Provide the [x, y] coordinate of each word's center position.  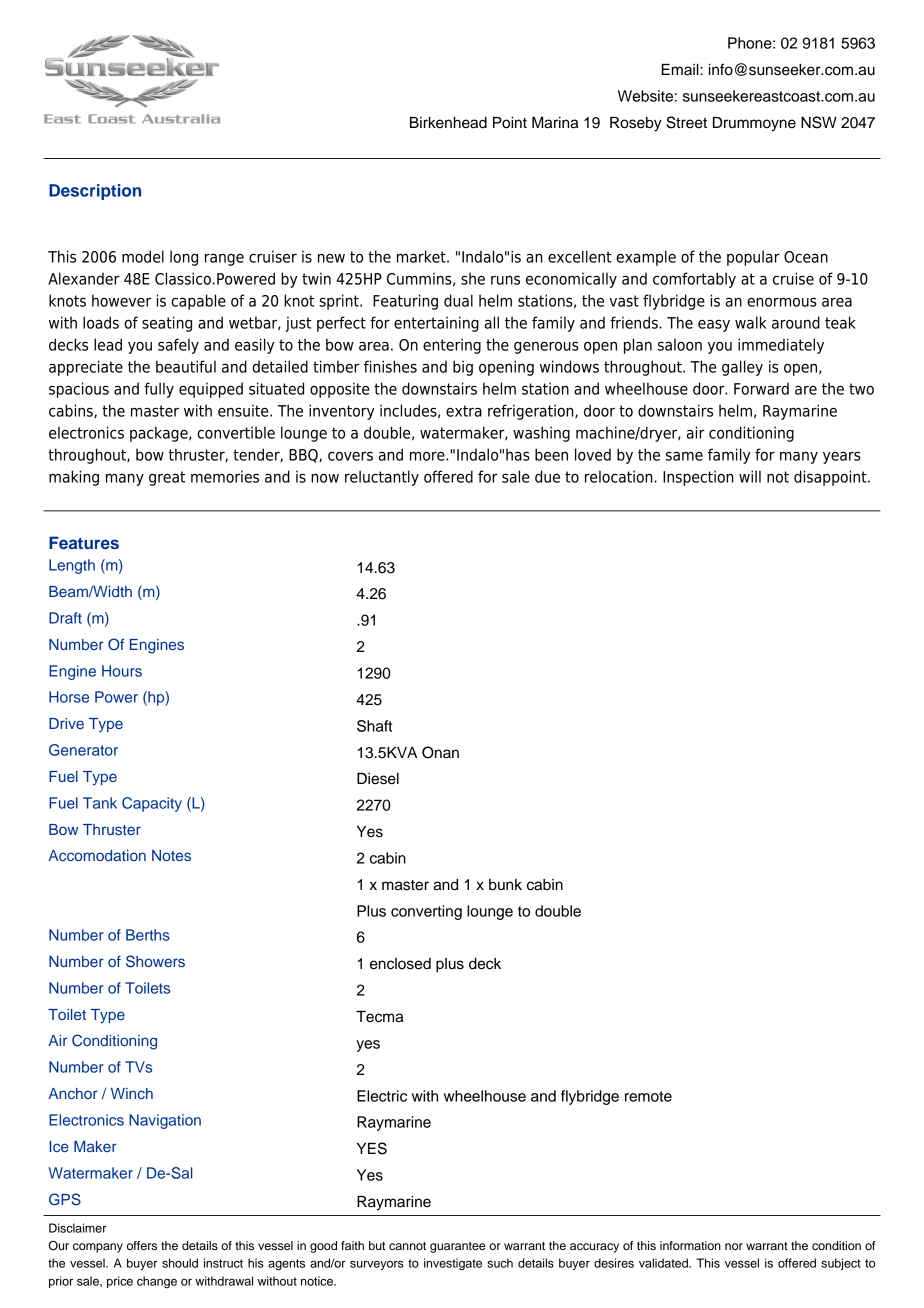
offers [142, 1245]
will [750, 476]
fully [159, 390]
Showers [155, 961]
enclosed [400, 964]
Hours [122, 671]
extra [464, 411]
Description [95, 192]
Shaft [374, 726]
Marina [555, 123]
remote [648, 1096]
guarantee [458, 1247]
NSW [819, 122]
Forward [761, 388]
